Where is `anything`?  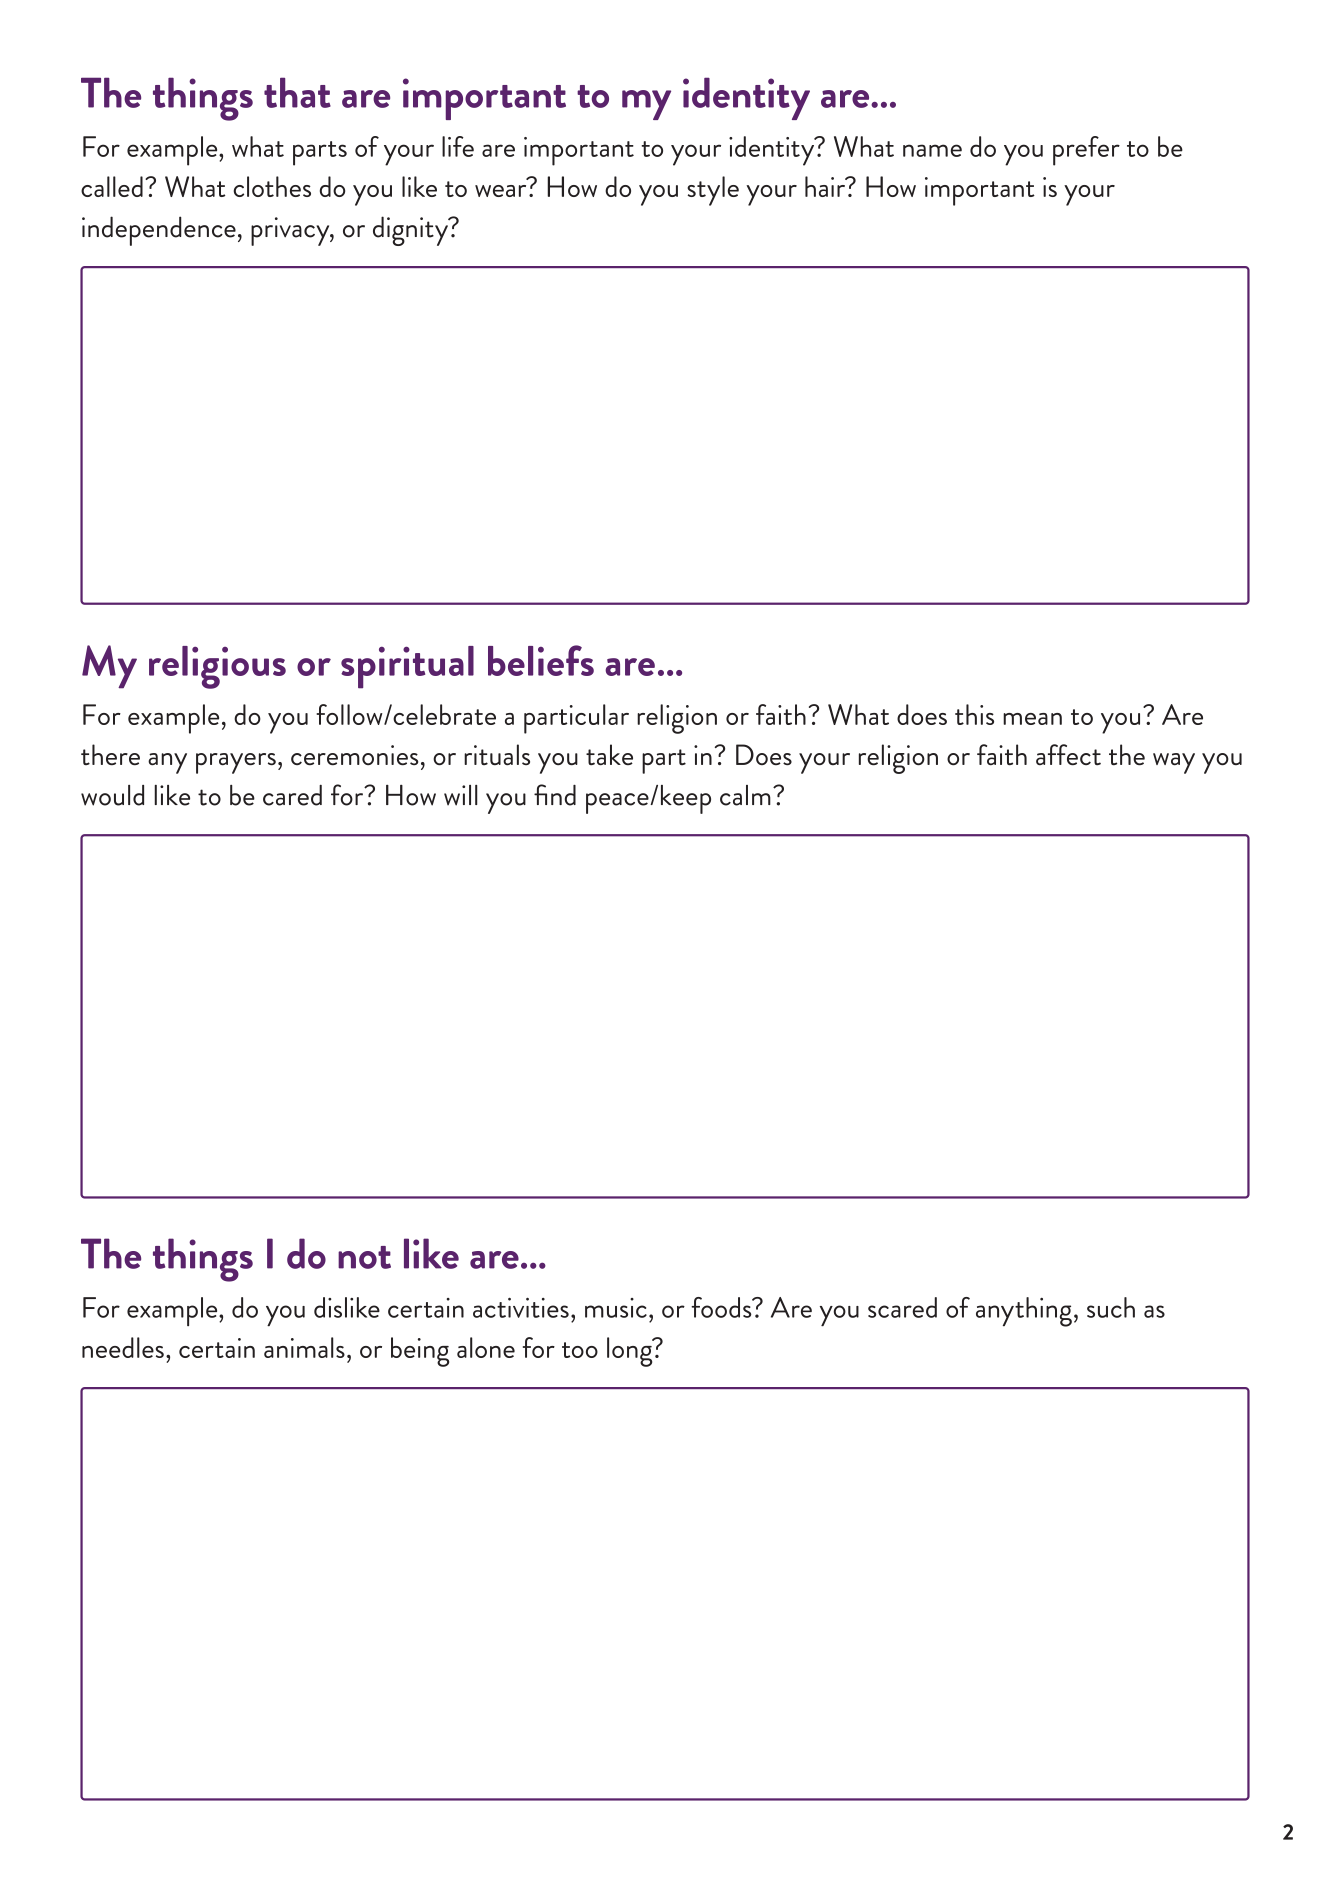
anything is located at coordinates (1024, 1312).
